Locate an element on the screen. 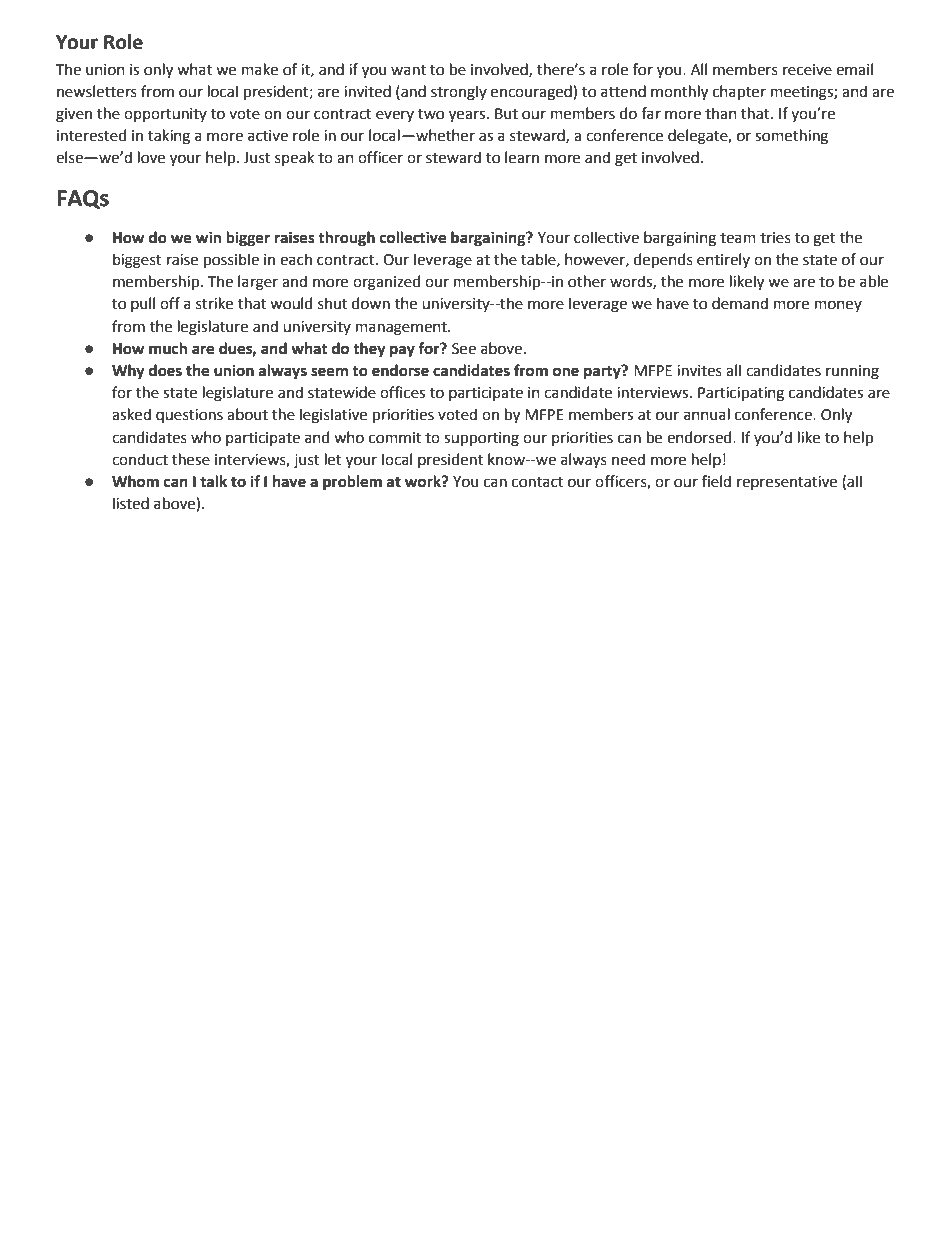 Image resolution: width=952 pixels, height=1233 pixels. newsletters is located at coordinates (97, 91).
